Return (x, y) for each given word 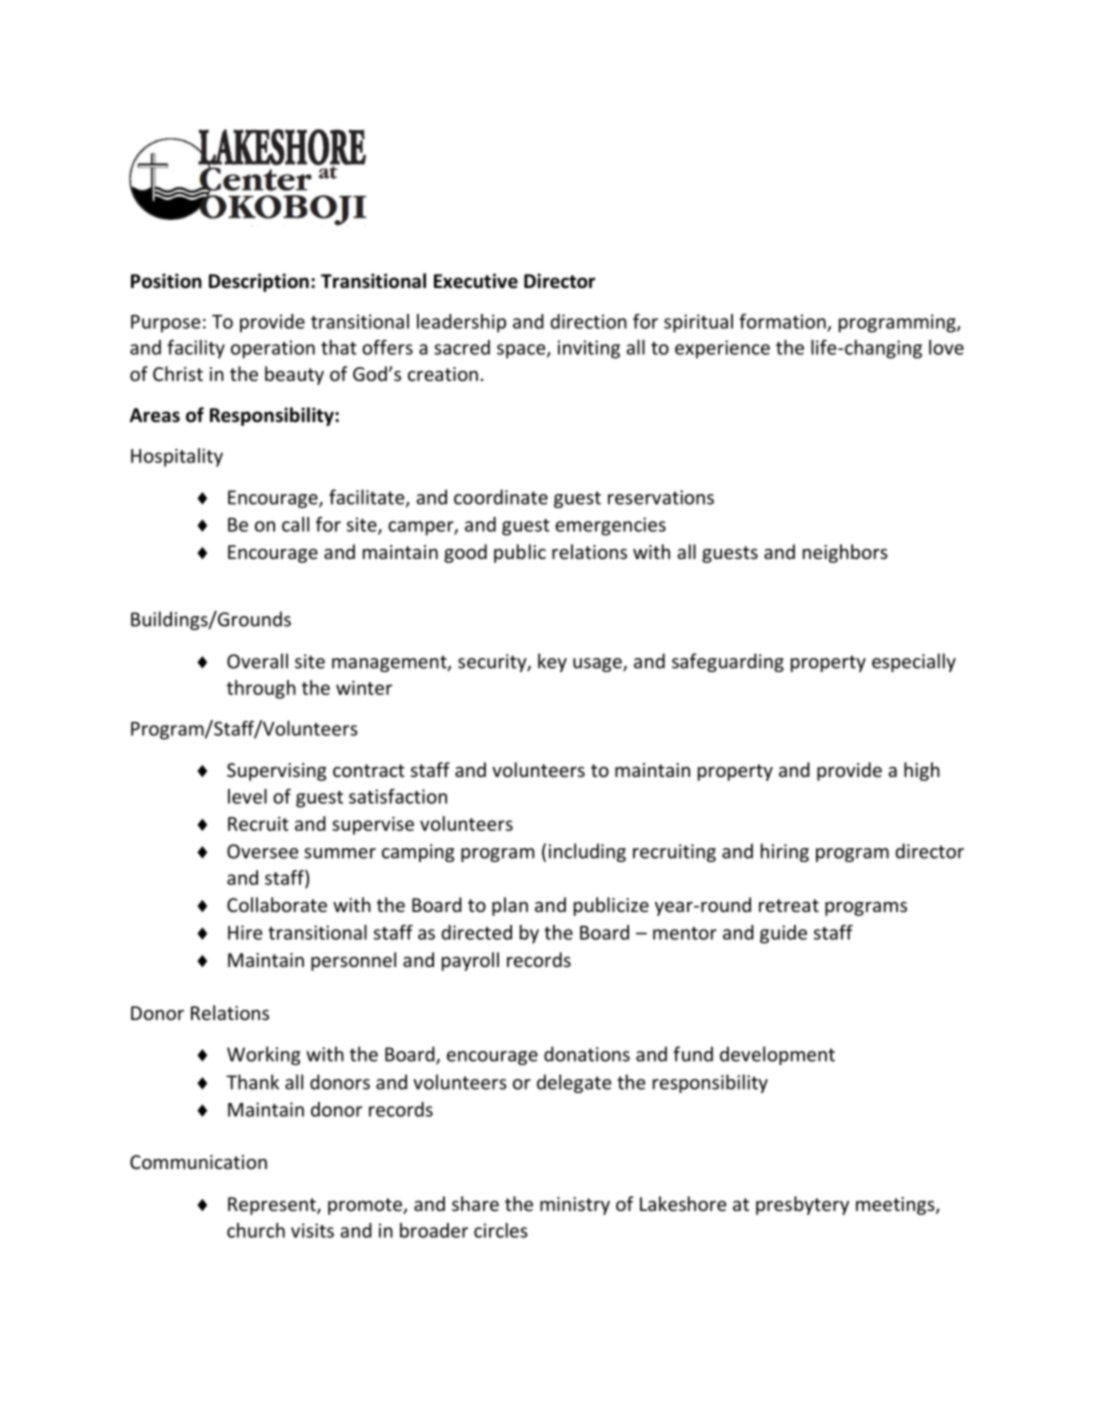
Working (263, 1055)
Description (259, 282)
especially (914, 662)
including (587, 852)
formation (782, 321)
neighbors (845, 553)
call (295, 524)
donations (587, 1054)
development (777, 1055)
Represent (273, 1206)
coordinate (501, 497)
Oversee (262, 851)
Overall (257, 661)
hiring (785, 852)
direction (588, 321)
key (552, 662)
